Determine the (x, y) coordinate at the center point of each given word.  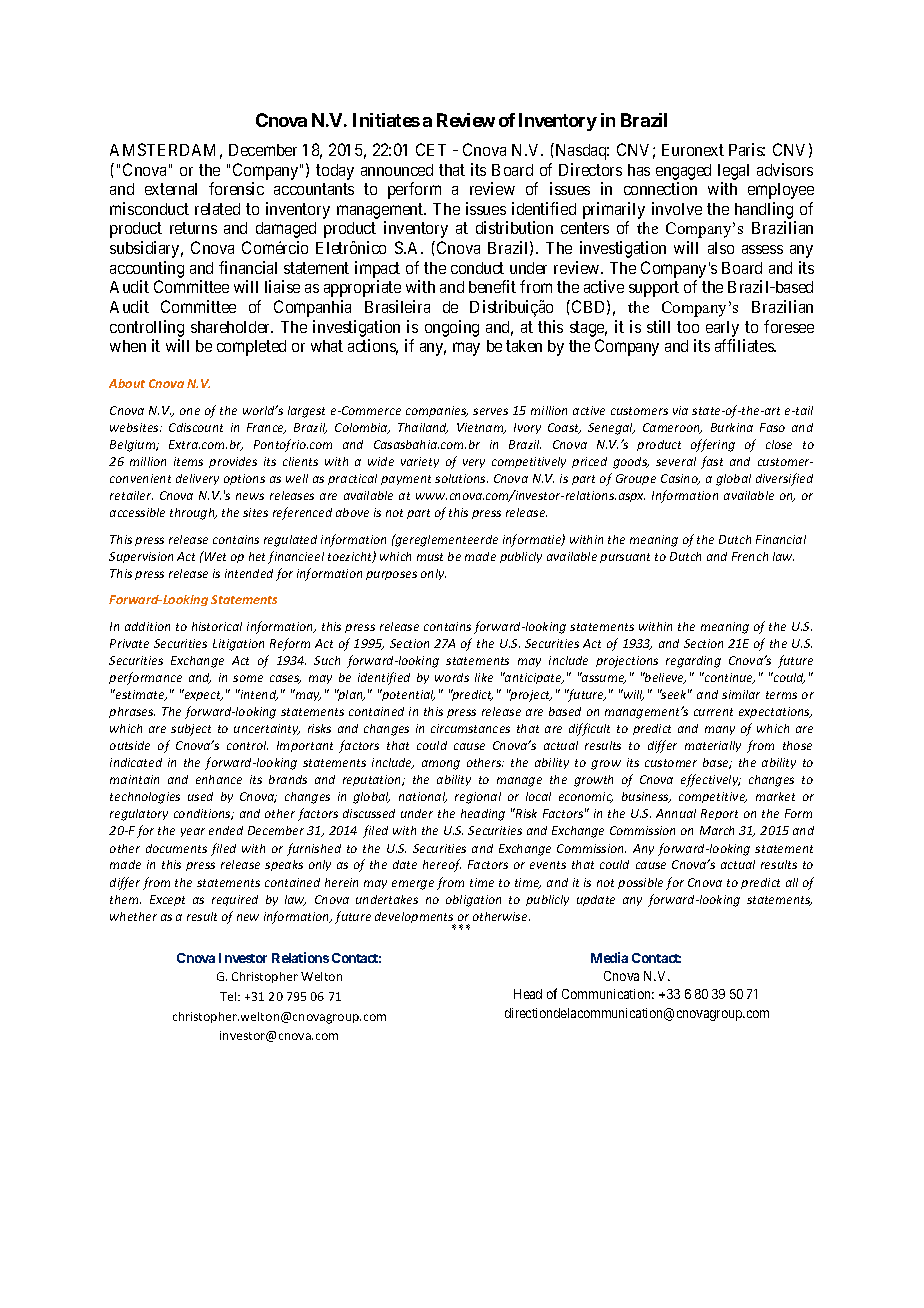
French (750, 556)
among (441, 765)
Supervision (141, 557)
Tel (229, 996)
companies (437, 411)
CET (431, 149)
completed (251, 348)
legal (733, 172)
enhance (219, 779)
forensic (236, 188)
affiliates (745, 345)
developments (415, 919)
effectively (711, 780)
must (430, 557)
